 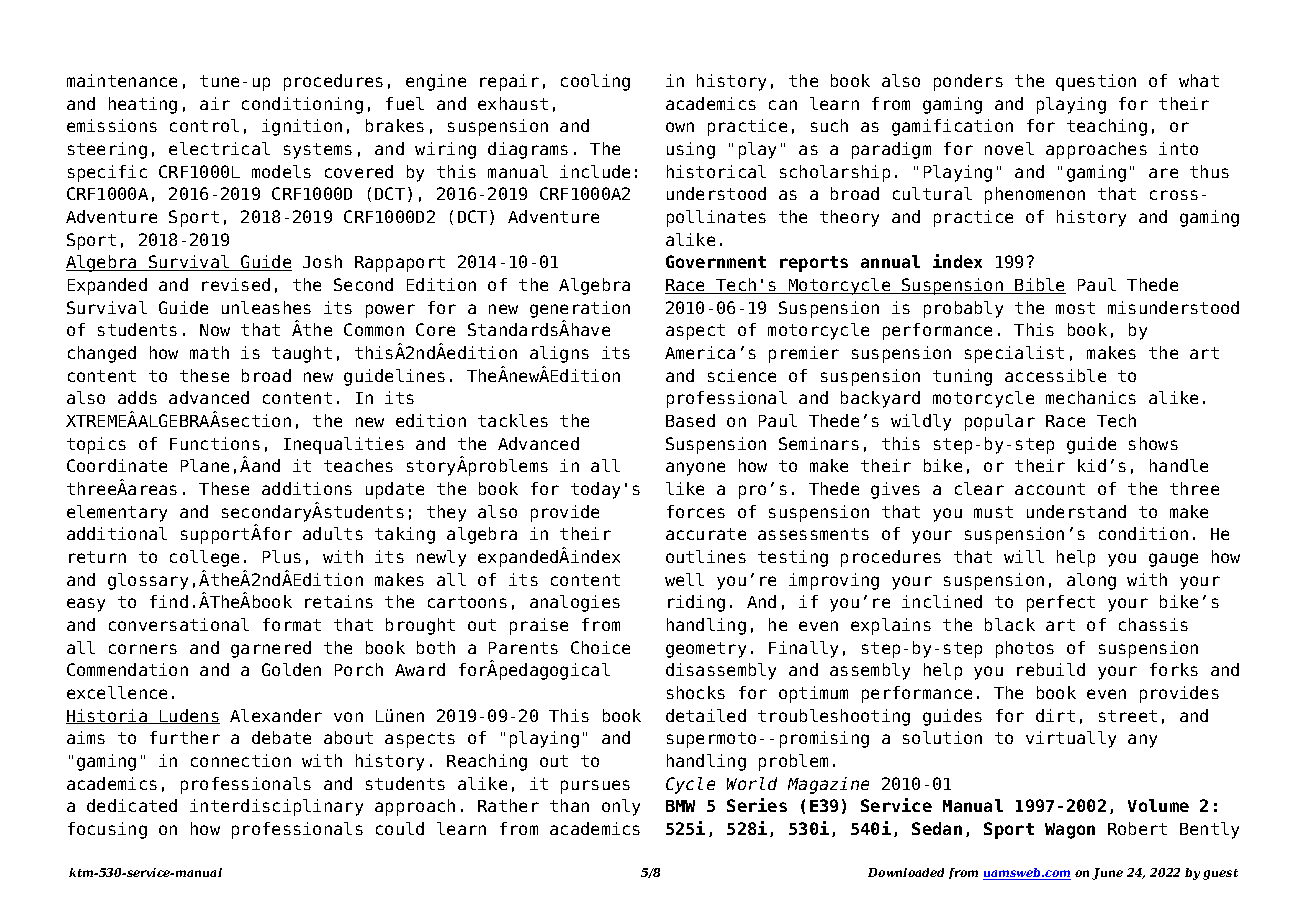 I want to click on math, so click(x=209, y=352).
